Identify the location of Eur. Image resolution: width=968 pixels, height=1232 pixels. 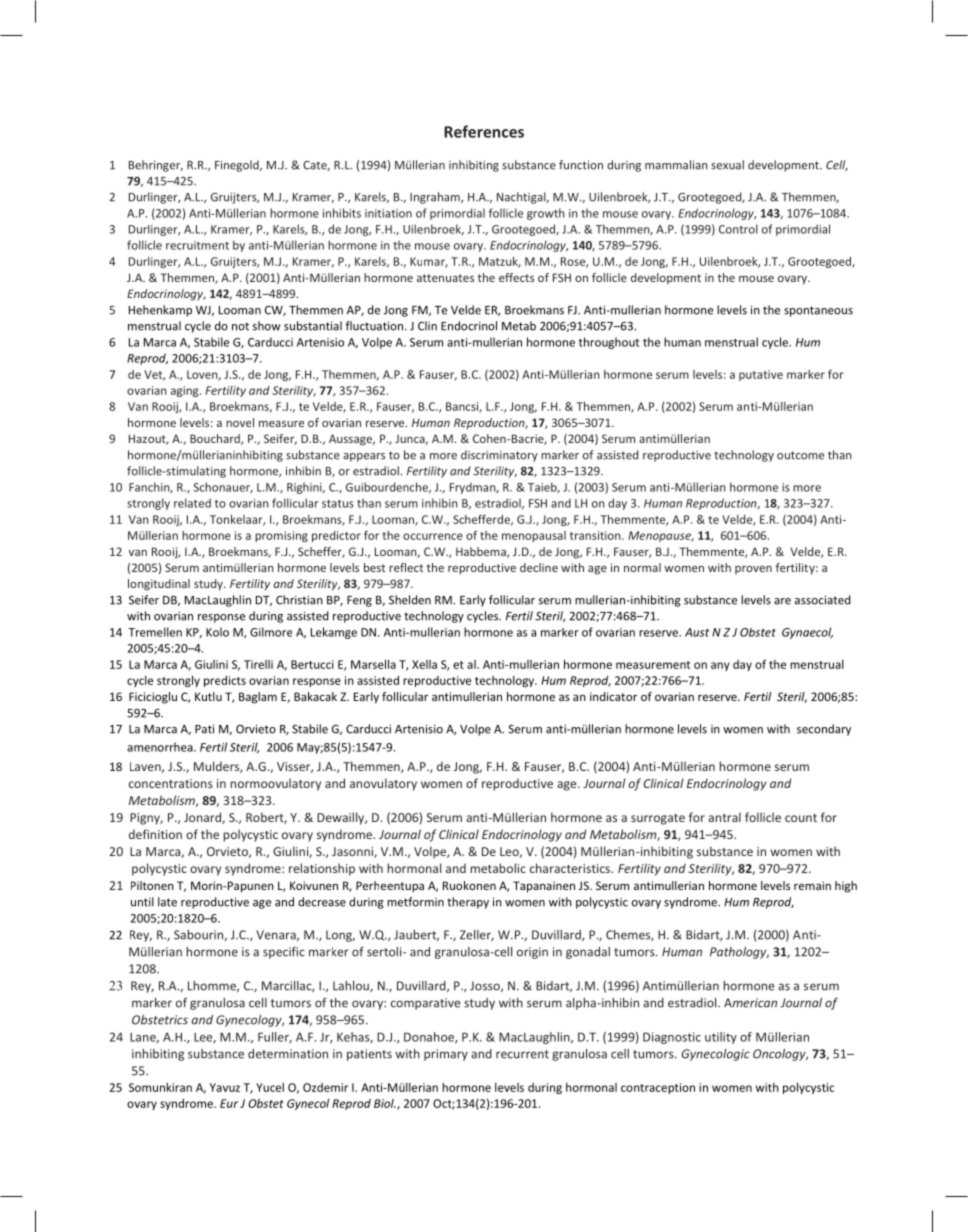
(229, 1103).
